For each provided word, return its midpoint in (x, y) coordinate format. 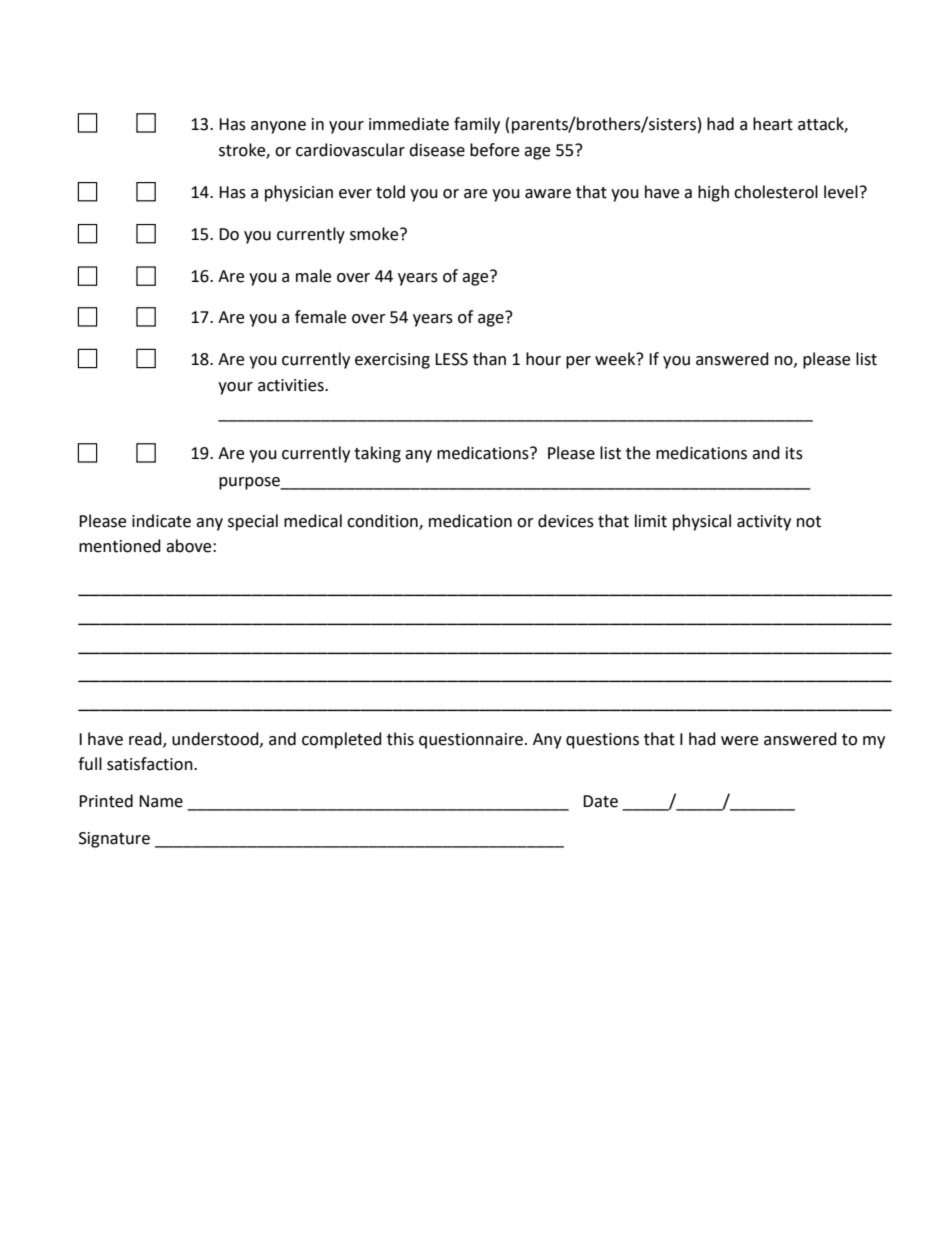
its (794, 453)
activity (764, 523)
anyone (278, 127)
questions (602, 741)
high (713, 193)
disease (437, 150)
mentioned (120, 546)
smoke (375, 234)
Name (161, 801)
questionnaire (471, 741)
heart (773, 124)
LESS (451, 359)
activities (292, 385)
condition (383, 522)
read (146, 740)
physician (299, 193)
